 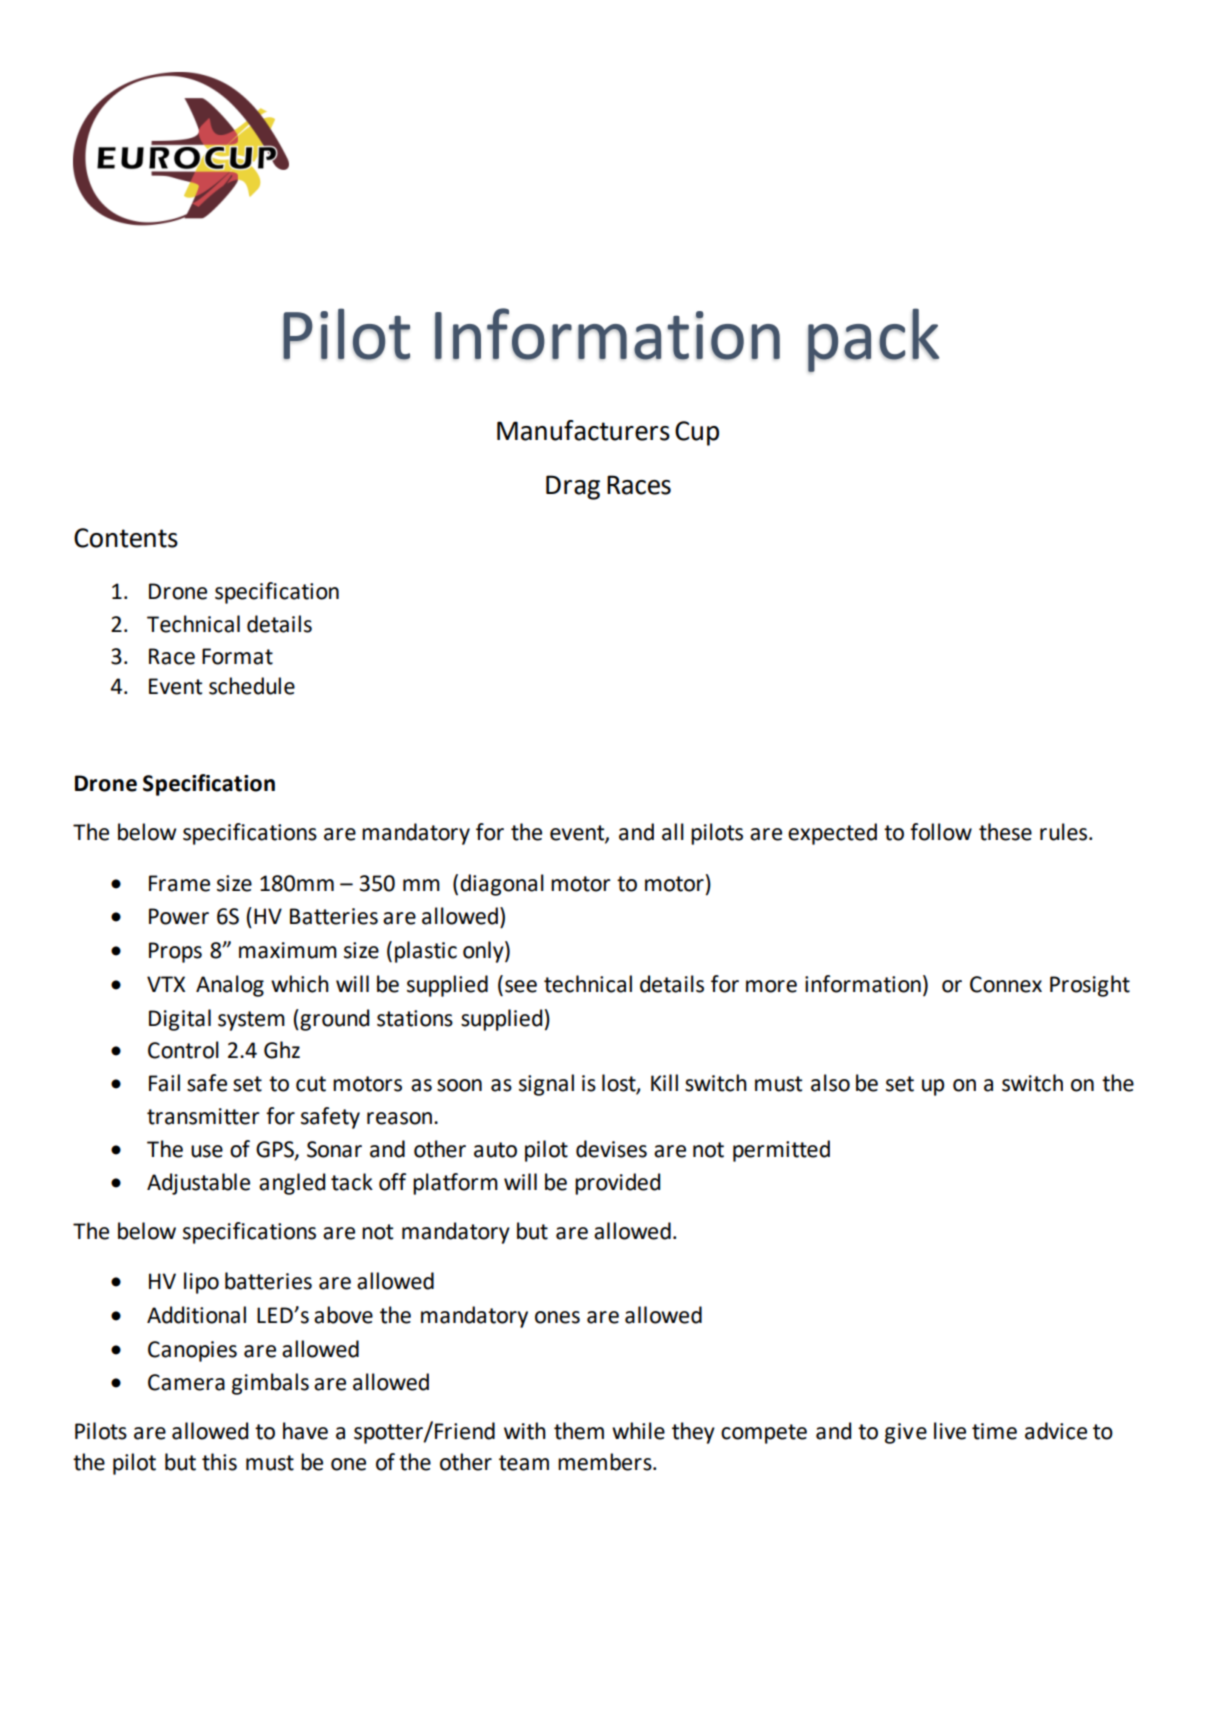 I want to click on follow, so click(x=941, y=832).
